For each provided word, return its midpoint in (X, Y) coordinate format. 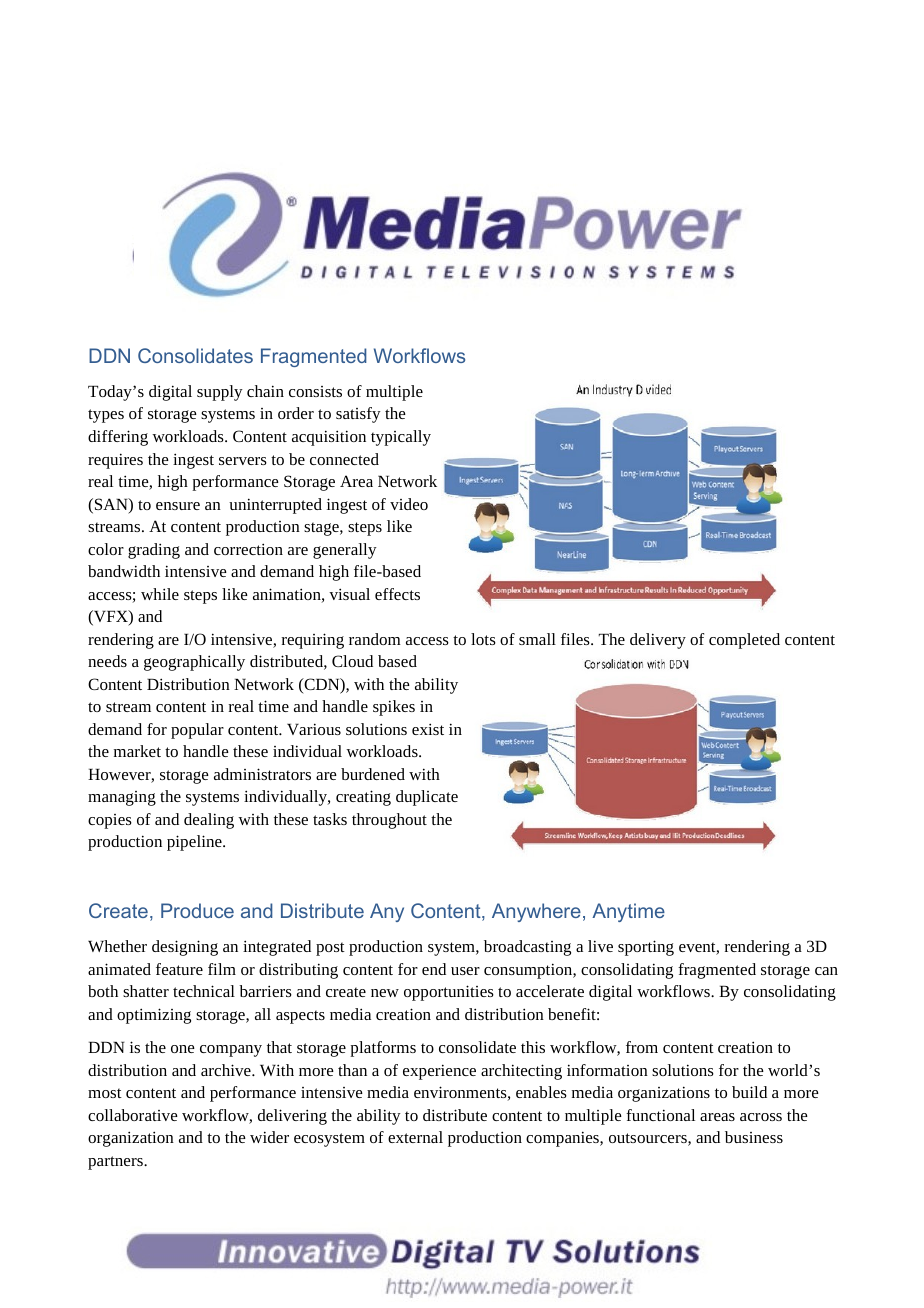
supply (220, 393)
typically (401, 438)
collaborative (133, 1115)
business (754, 1137)
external (415, 1137)
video (409, 504)
